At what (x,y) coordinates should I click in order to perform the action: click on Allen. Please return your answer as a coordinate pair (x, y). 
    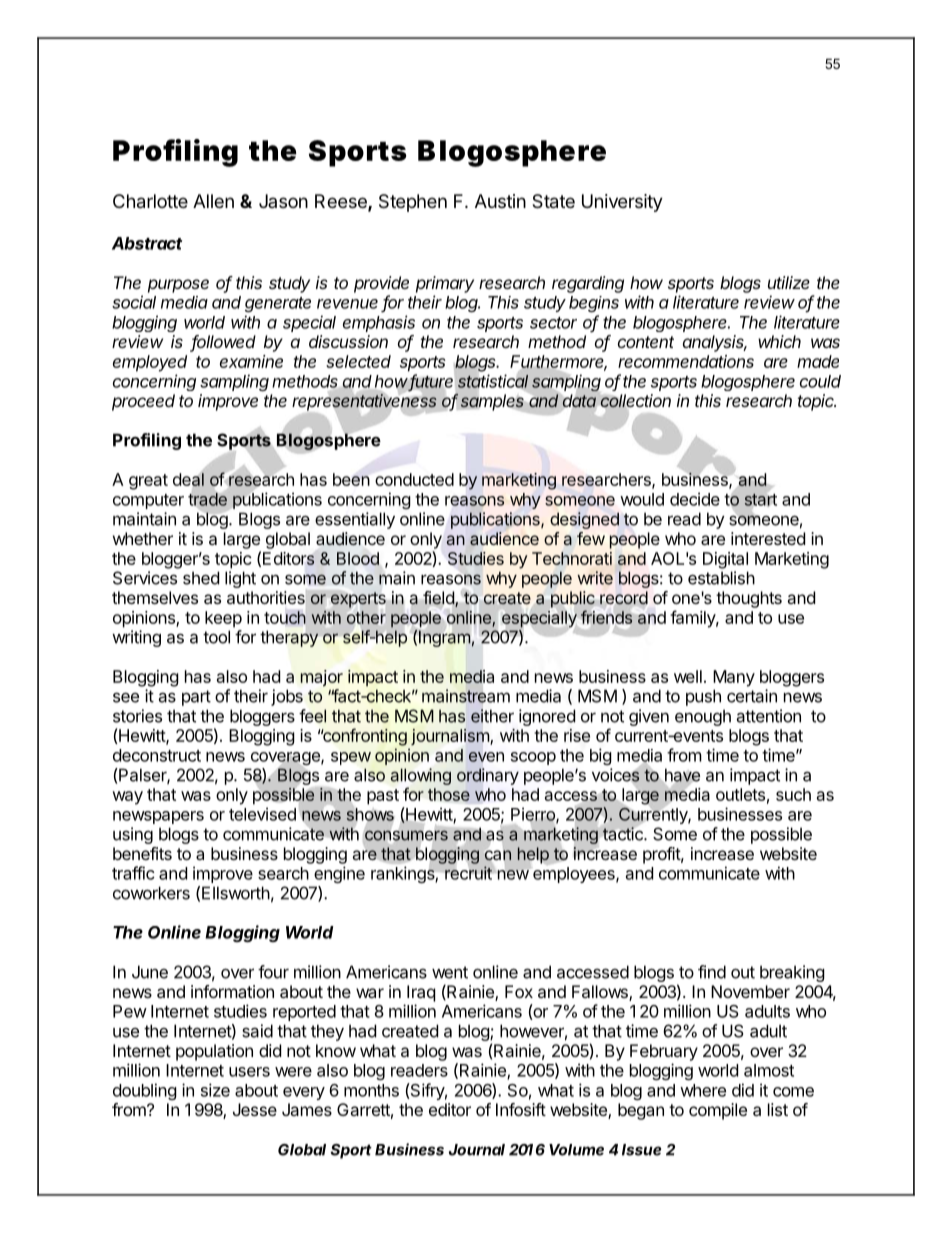
    Looking at the image, I should click on (213, 201).
